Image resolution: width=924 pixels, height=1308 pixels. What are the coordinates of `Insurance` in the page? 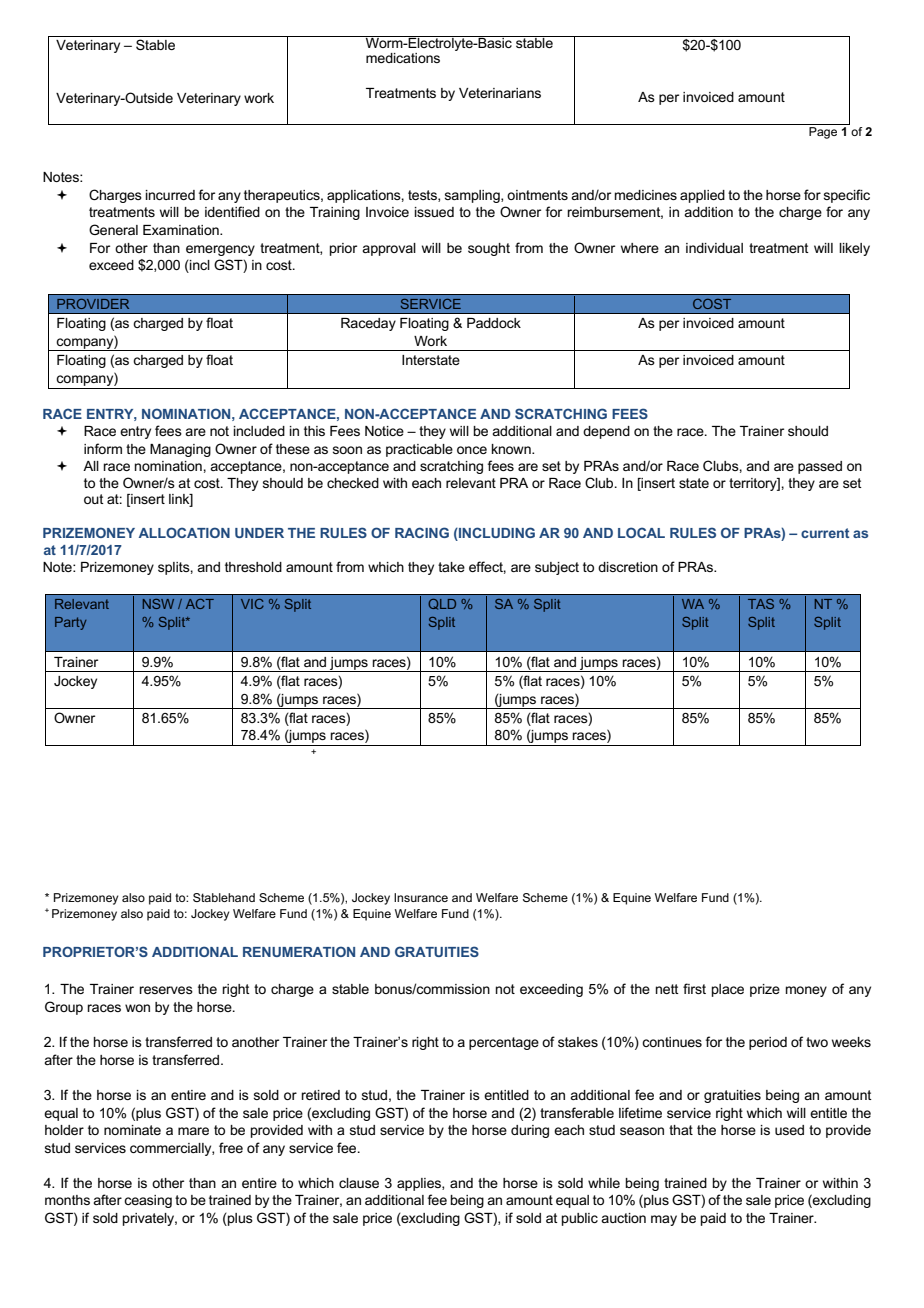 It's located at (421, 897).
